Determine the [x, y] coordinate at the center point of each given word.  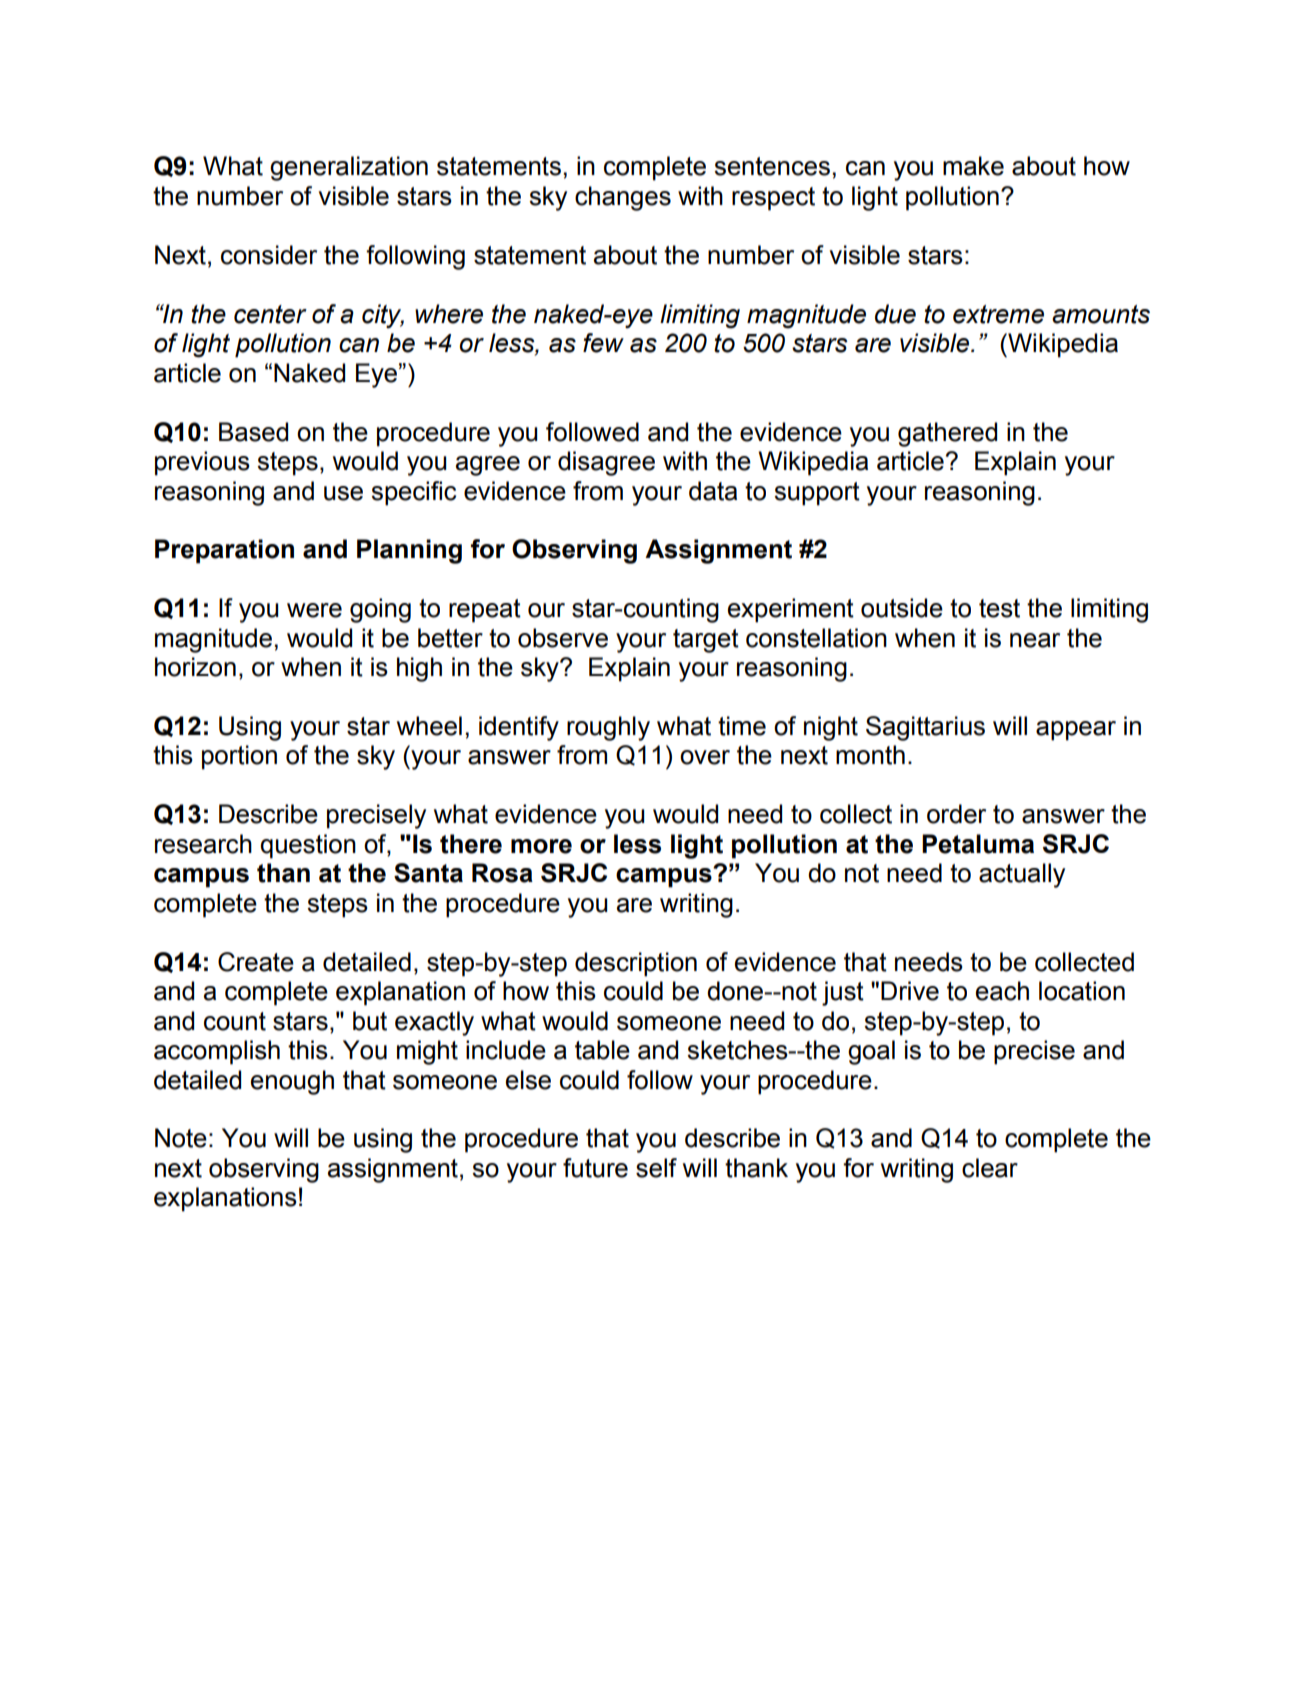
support [817, 494]
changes [623, 198]
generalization [349, 168]
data [713, 491]
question [308, 846]
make [973, 166]
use [343, 493]
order [956, 814]
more [541, 846]
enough [292, 1082]
